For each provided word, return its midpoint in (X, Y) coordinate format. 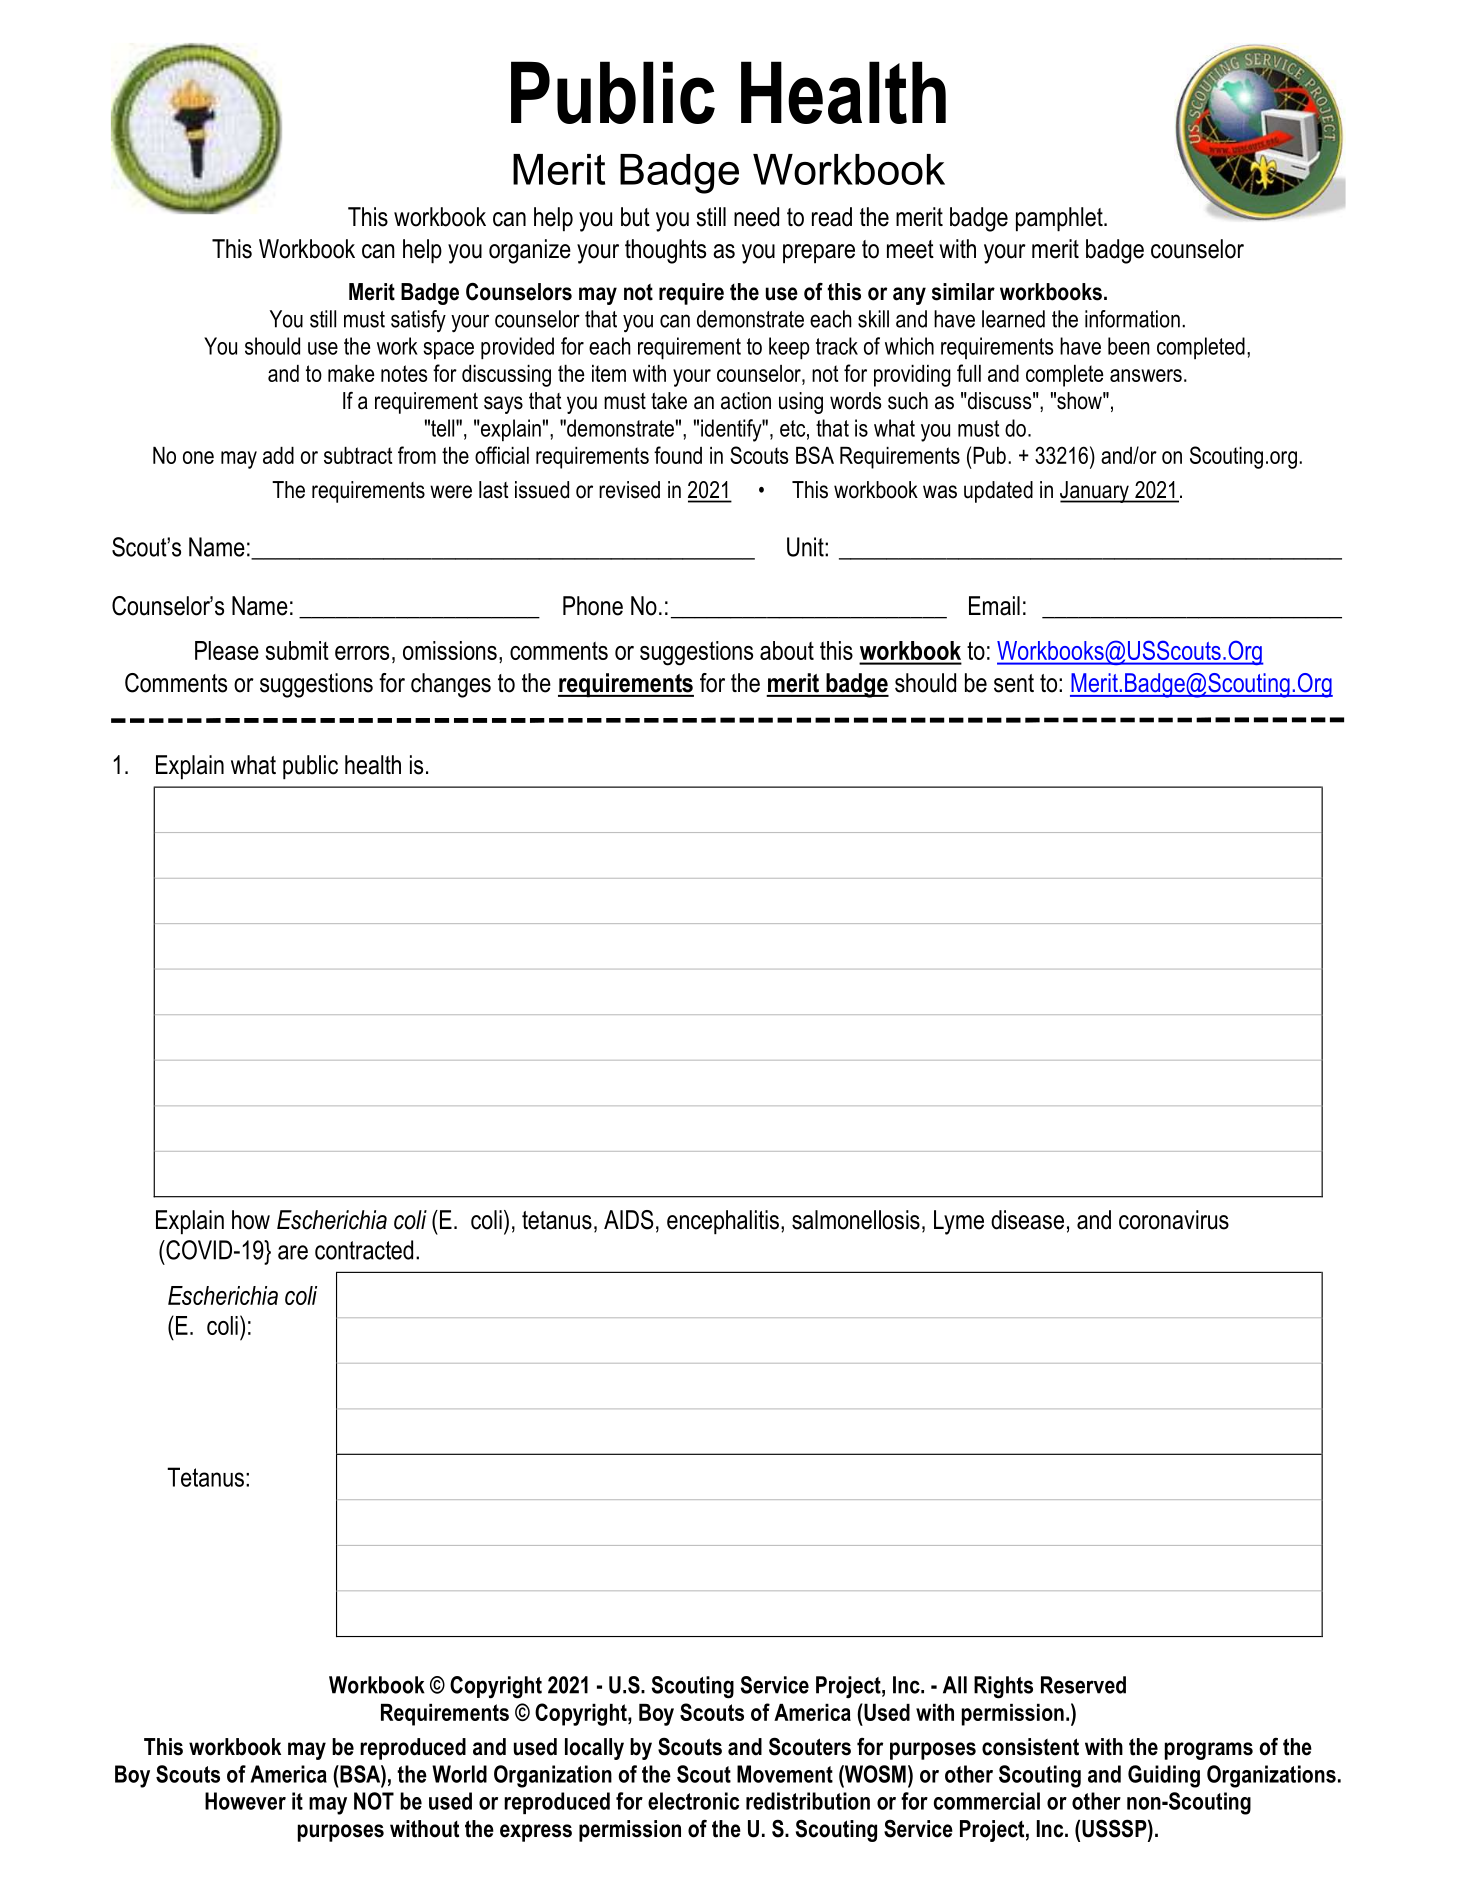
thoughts (665, 251)
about (787, 650)
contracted (364, 1250)
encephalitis (723, 1222)
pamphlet (1060, 219)
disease (1027, 1220)
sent (1014, 683)
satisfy (418, 321)
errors (362, 653)
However (245, 1801)
